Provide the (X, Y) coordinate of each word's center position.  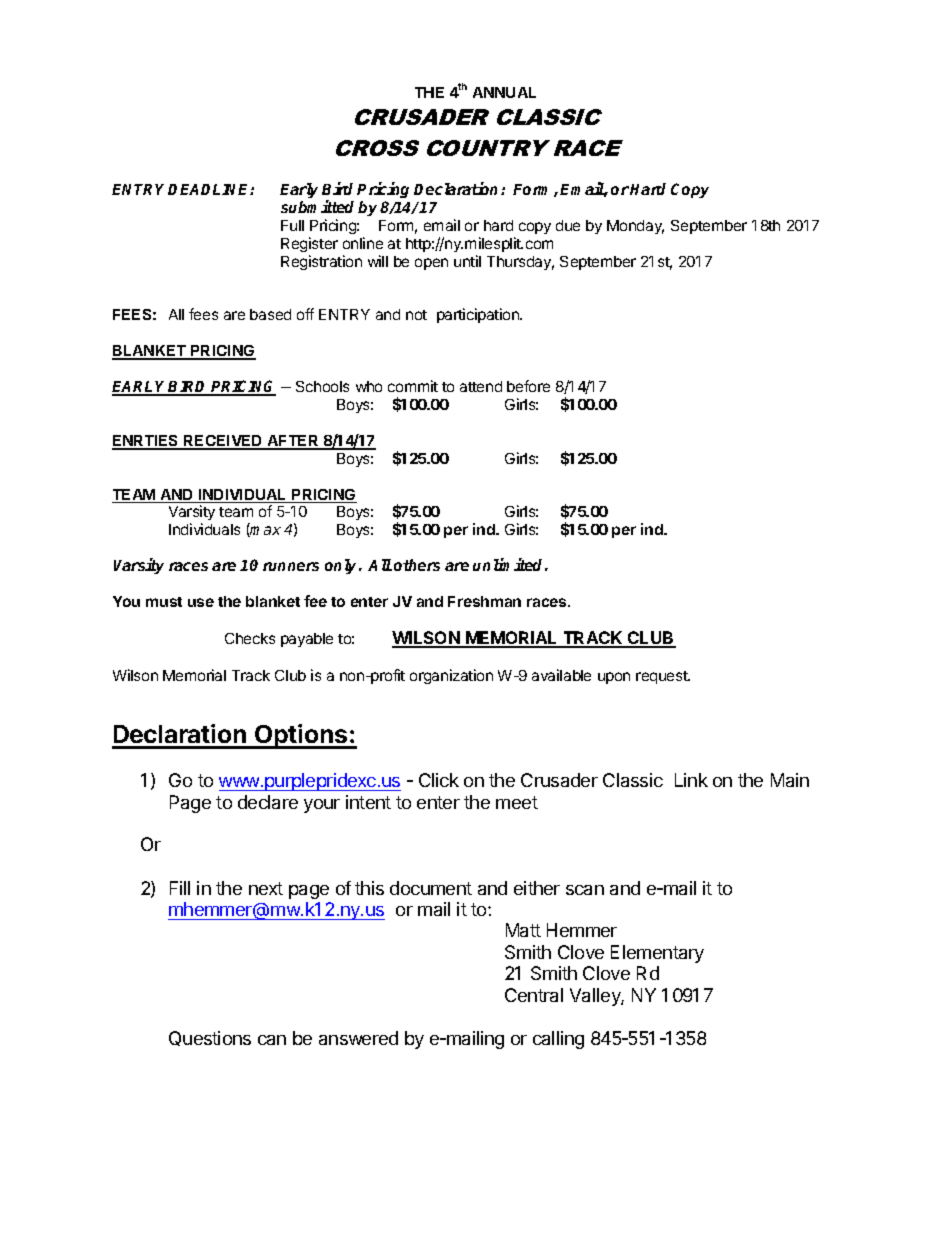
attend (481, 386)
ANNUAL (504, 92)
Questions (210, 1038)
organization (451, 676)
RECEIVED (223, 442)
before (528, 386)
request (663, 677)
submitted (317, 206)
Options (301, 736)
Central (534, 995)
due (568, 225)
